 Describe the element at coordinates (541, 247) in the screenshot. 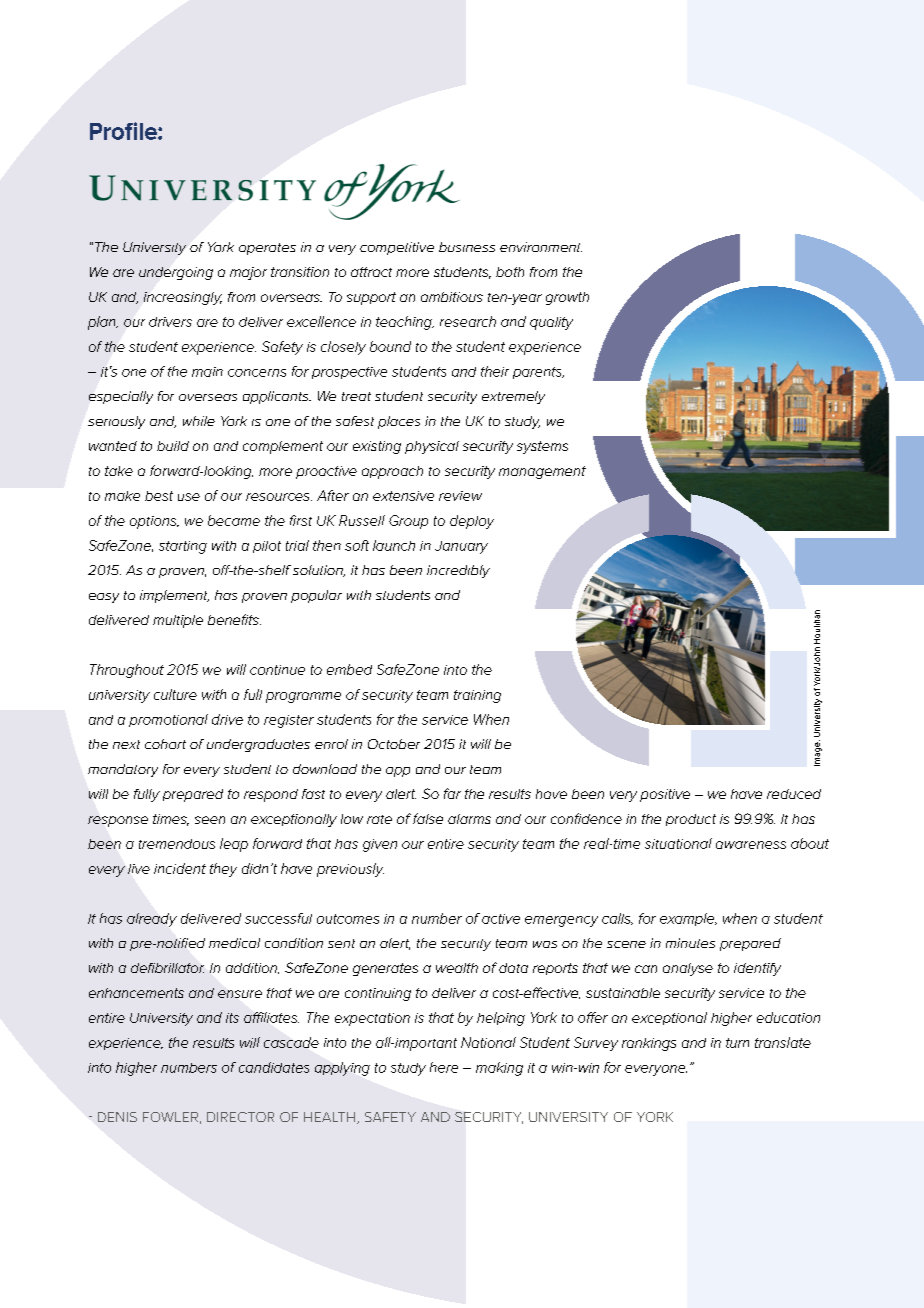

I see `environment` at that location.
